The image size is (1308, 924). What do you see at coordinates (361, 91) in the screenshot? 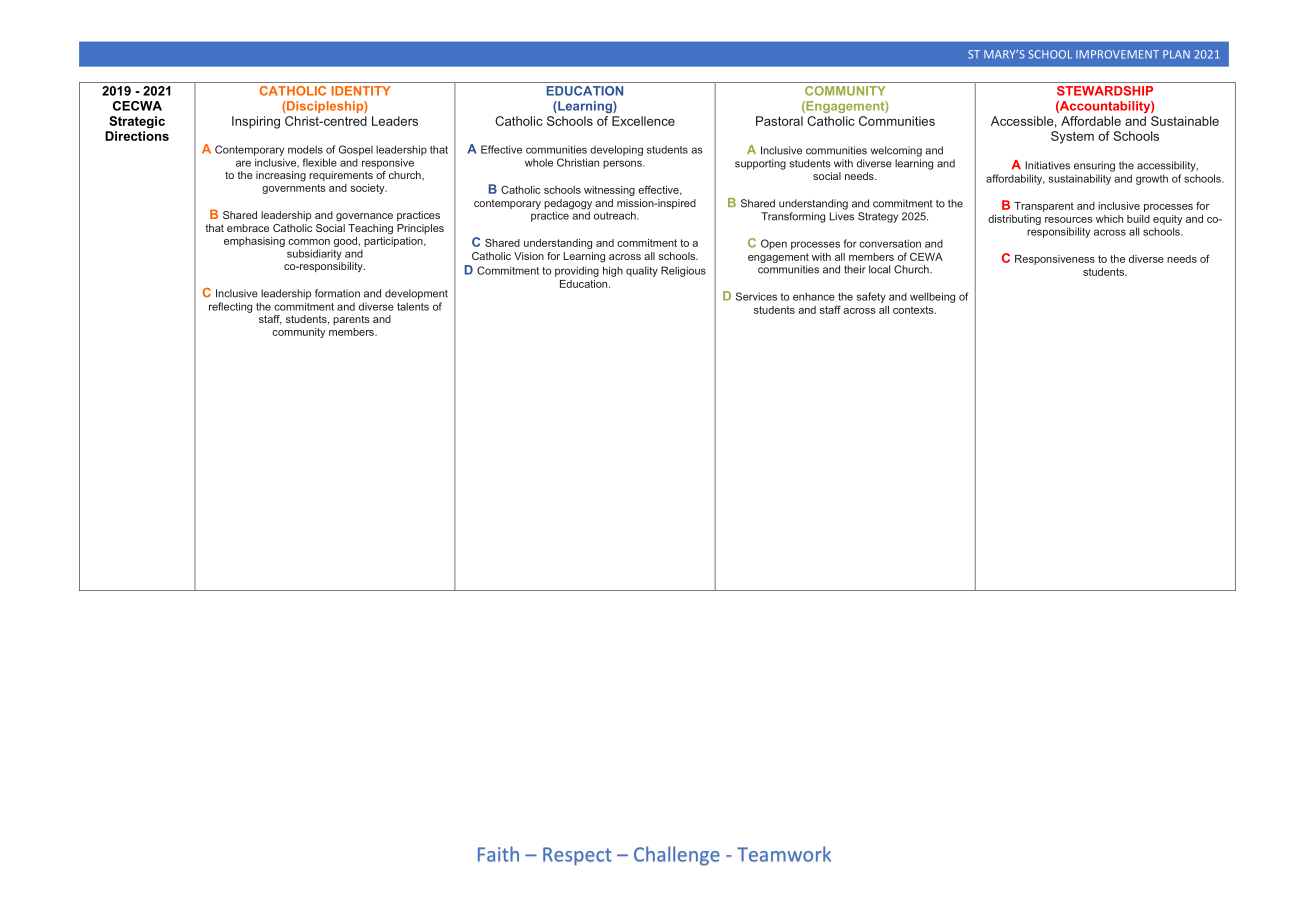
I see `IDENTITY` at bounding box center [361, 91].
